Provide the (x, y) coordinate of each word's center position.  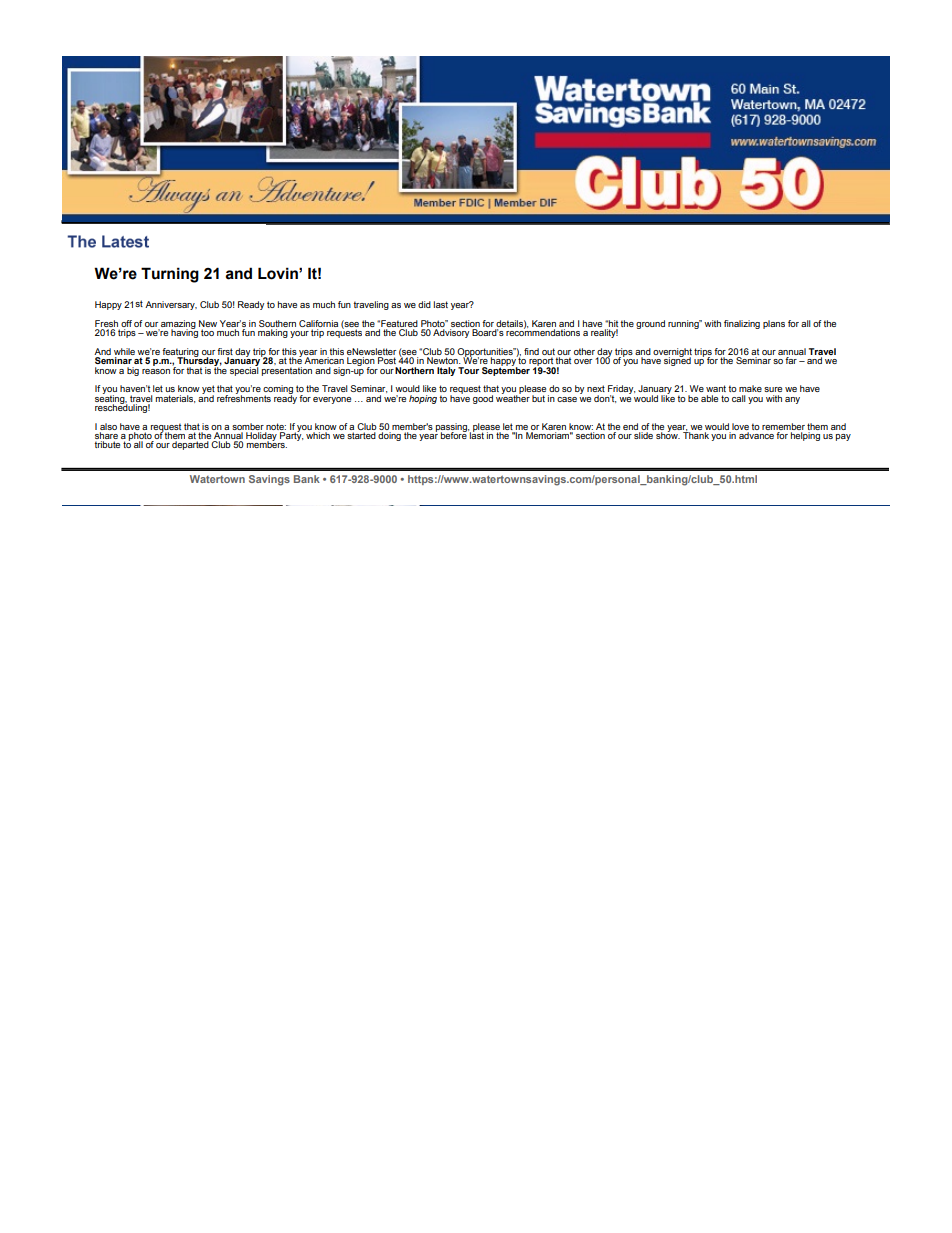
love (740, 426)
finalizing (742, 324)
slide (643, 435)
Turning (170, 275)
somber (248, 426)
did (424, 304)
